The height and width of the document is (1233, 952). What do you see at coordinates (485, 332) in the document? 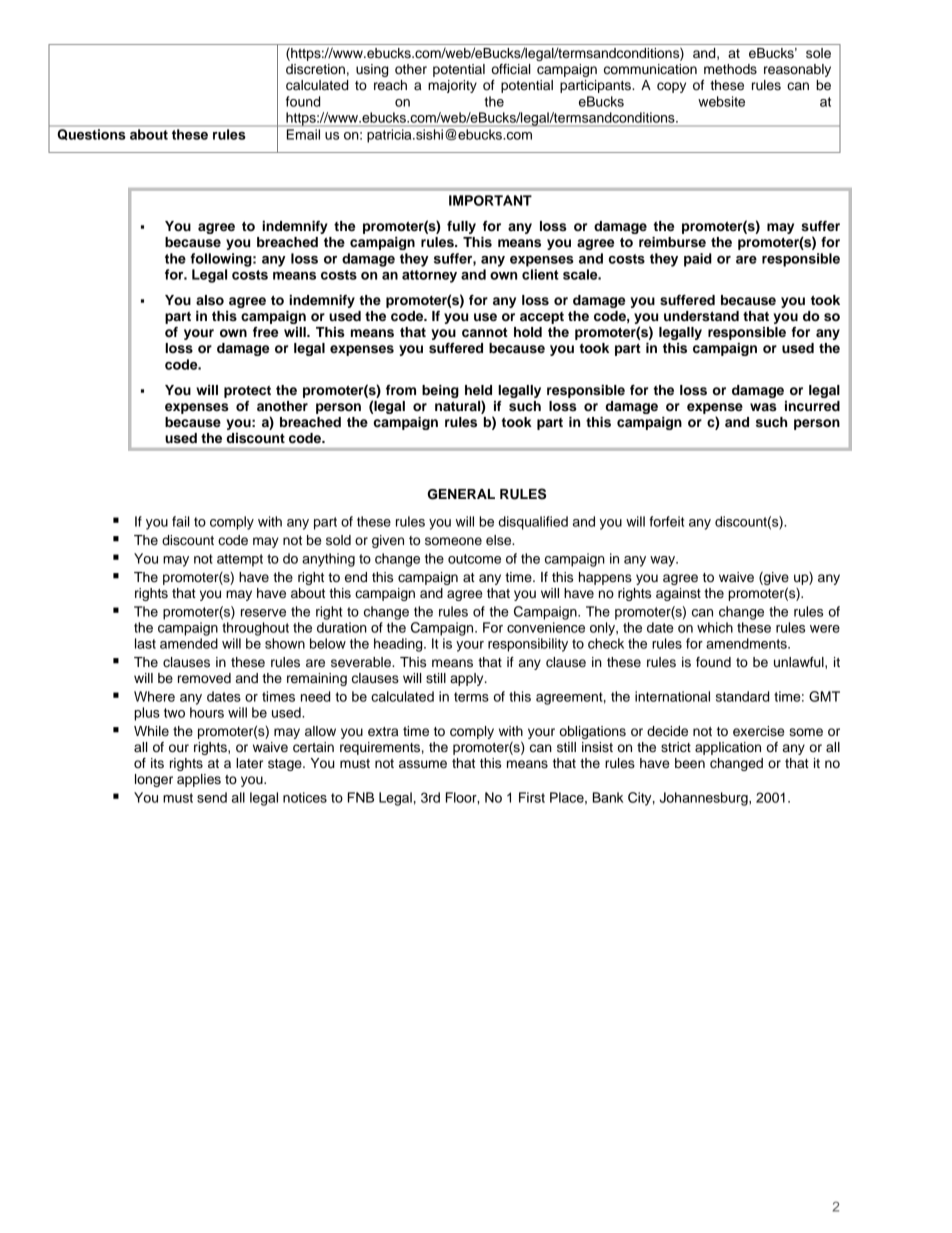
I see `cannot` at bounding box center [485, 332].
